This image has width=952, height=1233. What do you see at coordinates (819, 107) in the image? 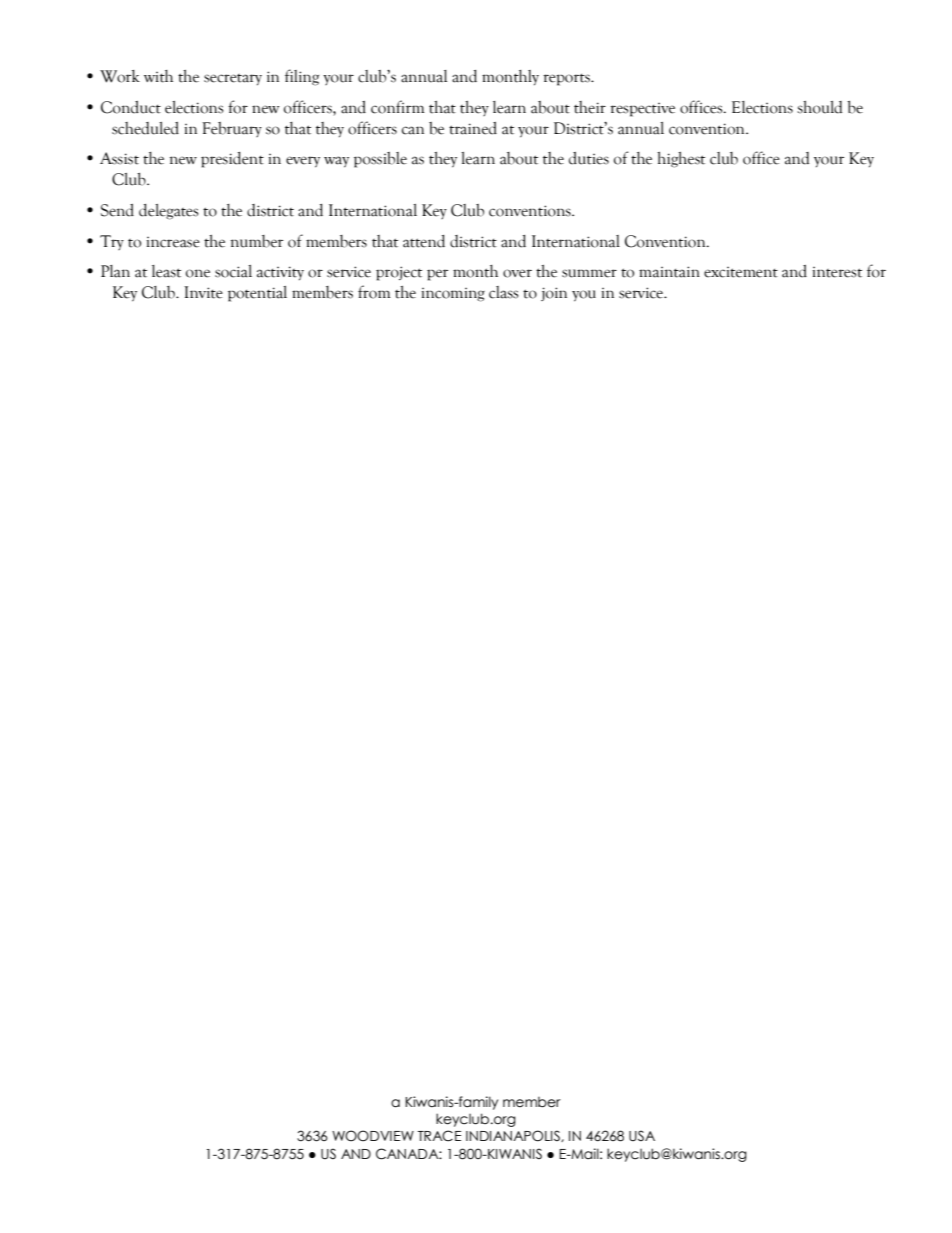
I see `should` at bounding box center [819, 107].
